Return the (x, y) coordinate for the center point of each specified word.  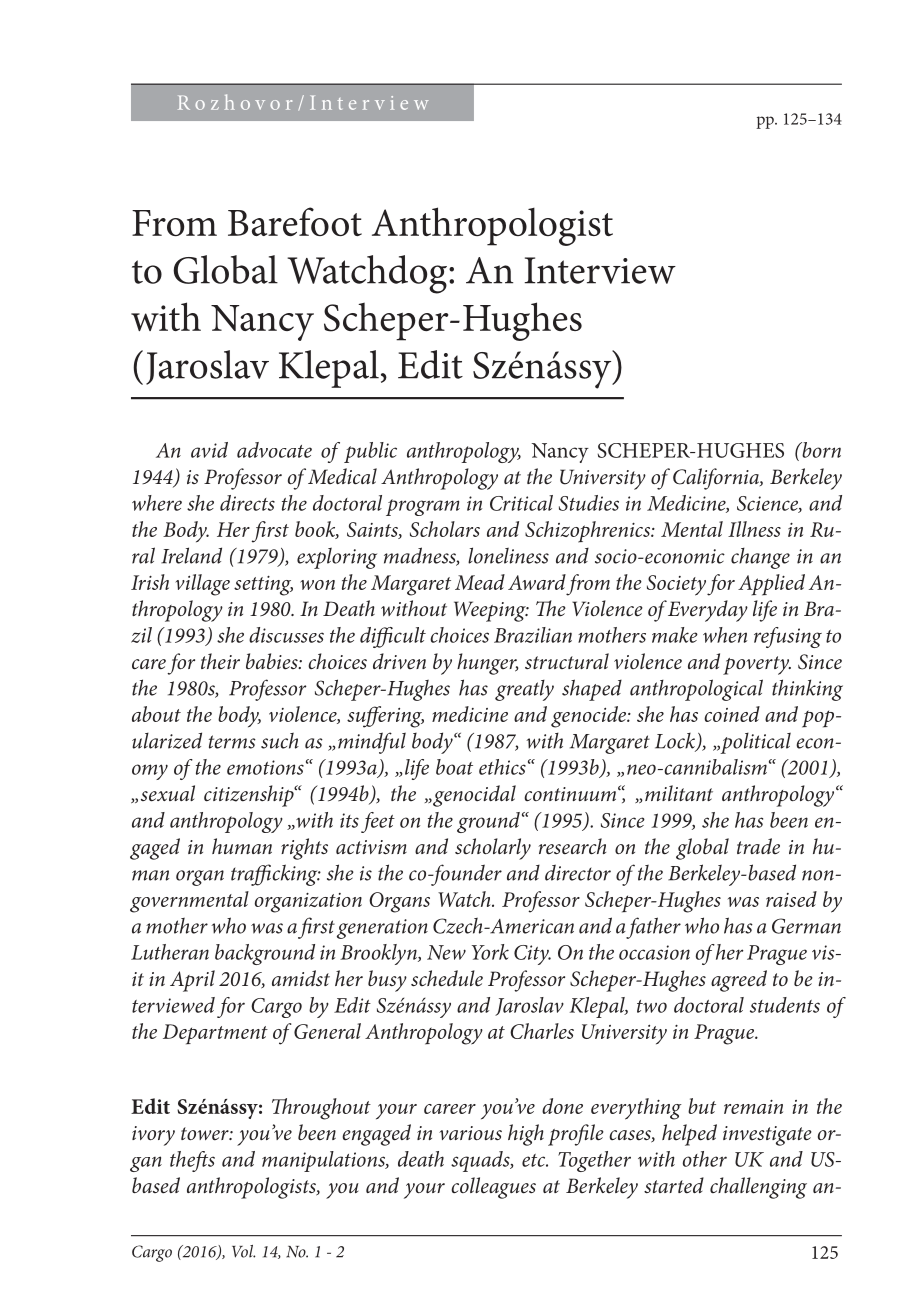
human (242, 846)
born (820, 450)
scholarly (493, 849)
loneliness (508, 555)
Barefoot (295, 221)
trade (758, 846)
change (760, 558)
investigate (767, 1136)
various (470, 1133)
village (202, 585)
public (370, 452)
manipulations (324, 1161)
